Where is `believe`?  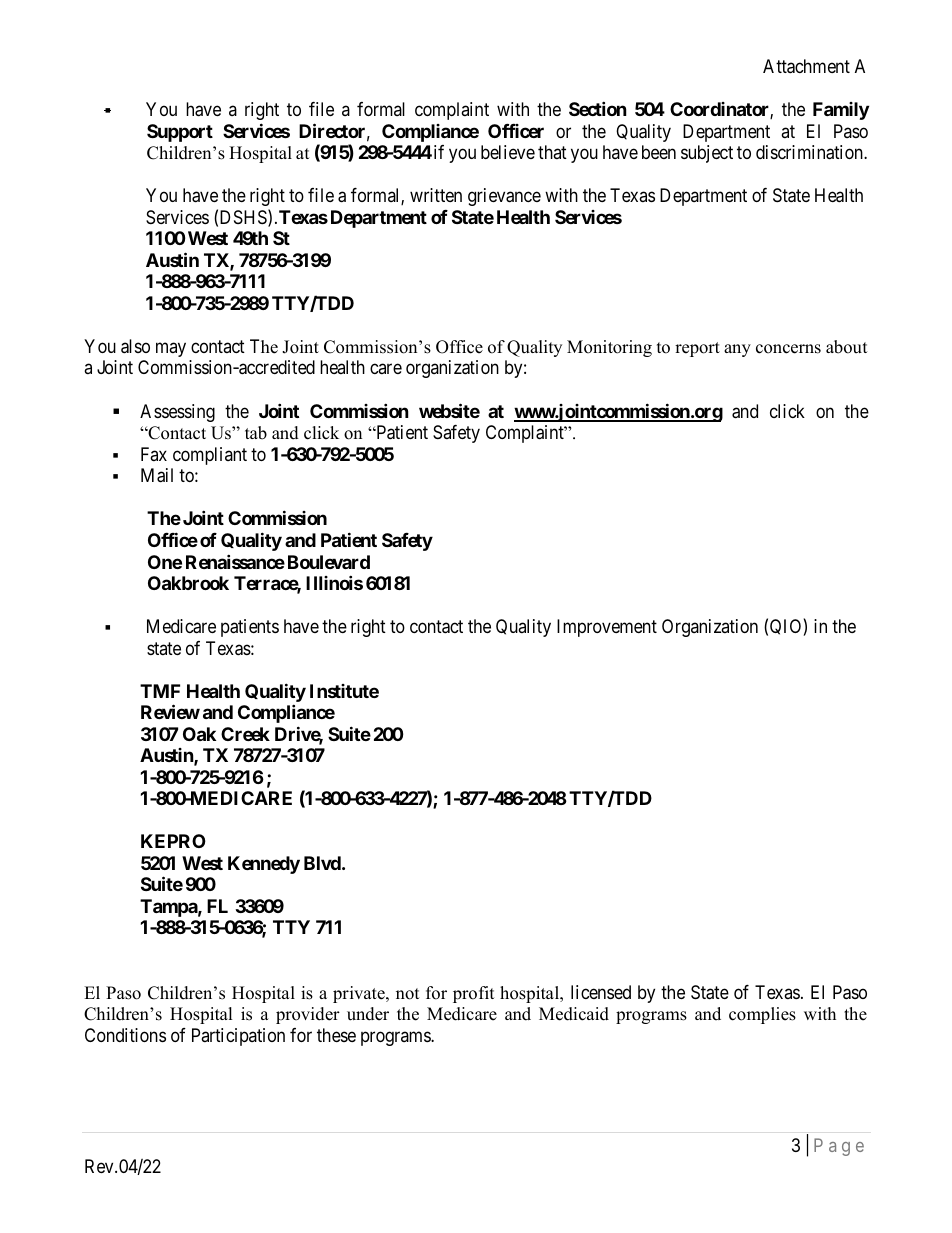 believe is located at coordinates (508, 152).
